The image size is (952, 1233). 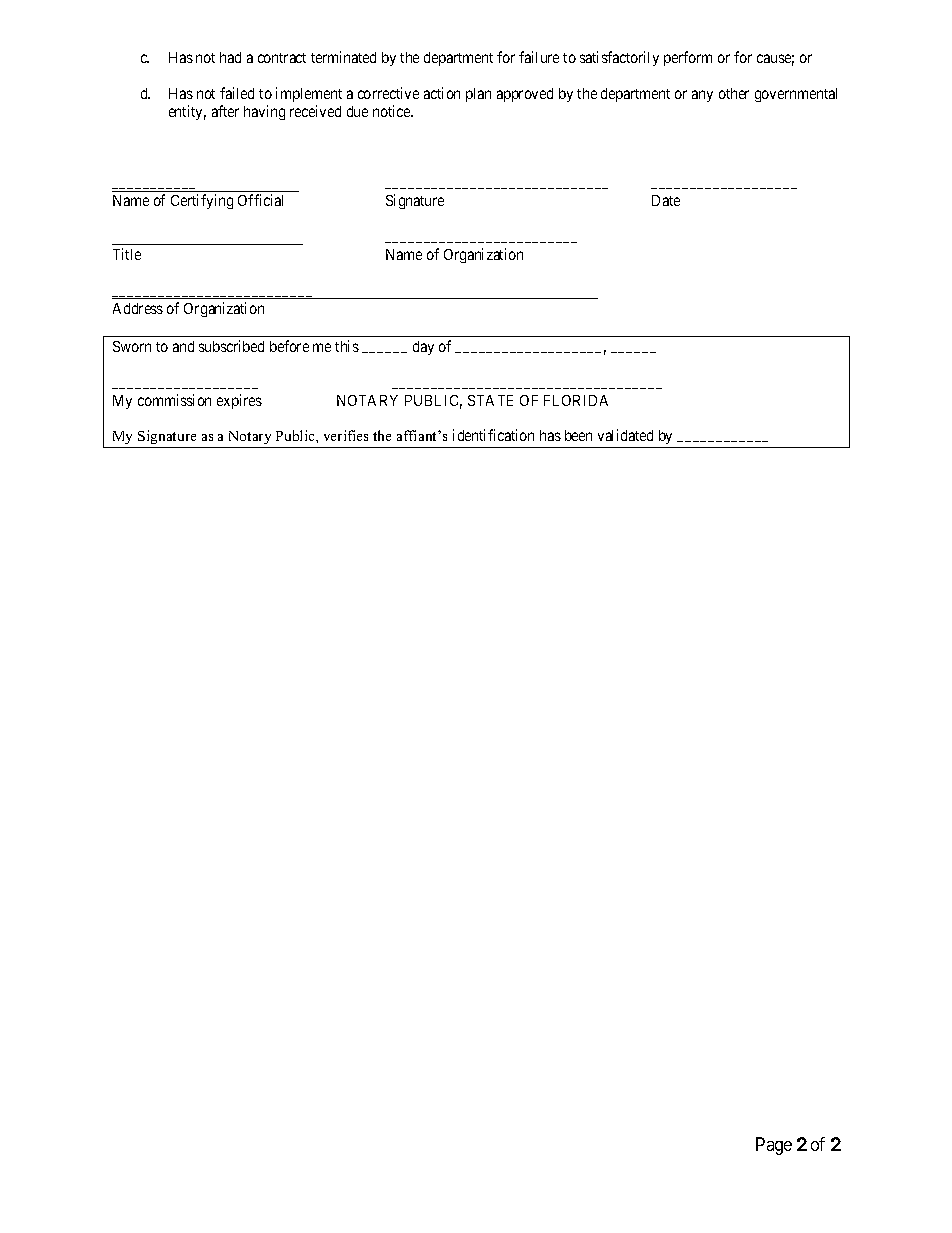 What do you see at coordinates (239, 401) in the screenshot?
I see `expires` at bounding box center [239, 401].
